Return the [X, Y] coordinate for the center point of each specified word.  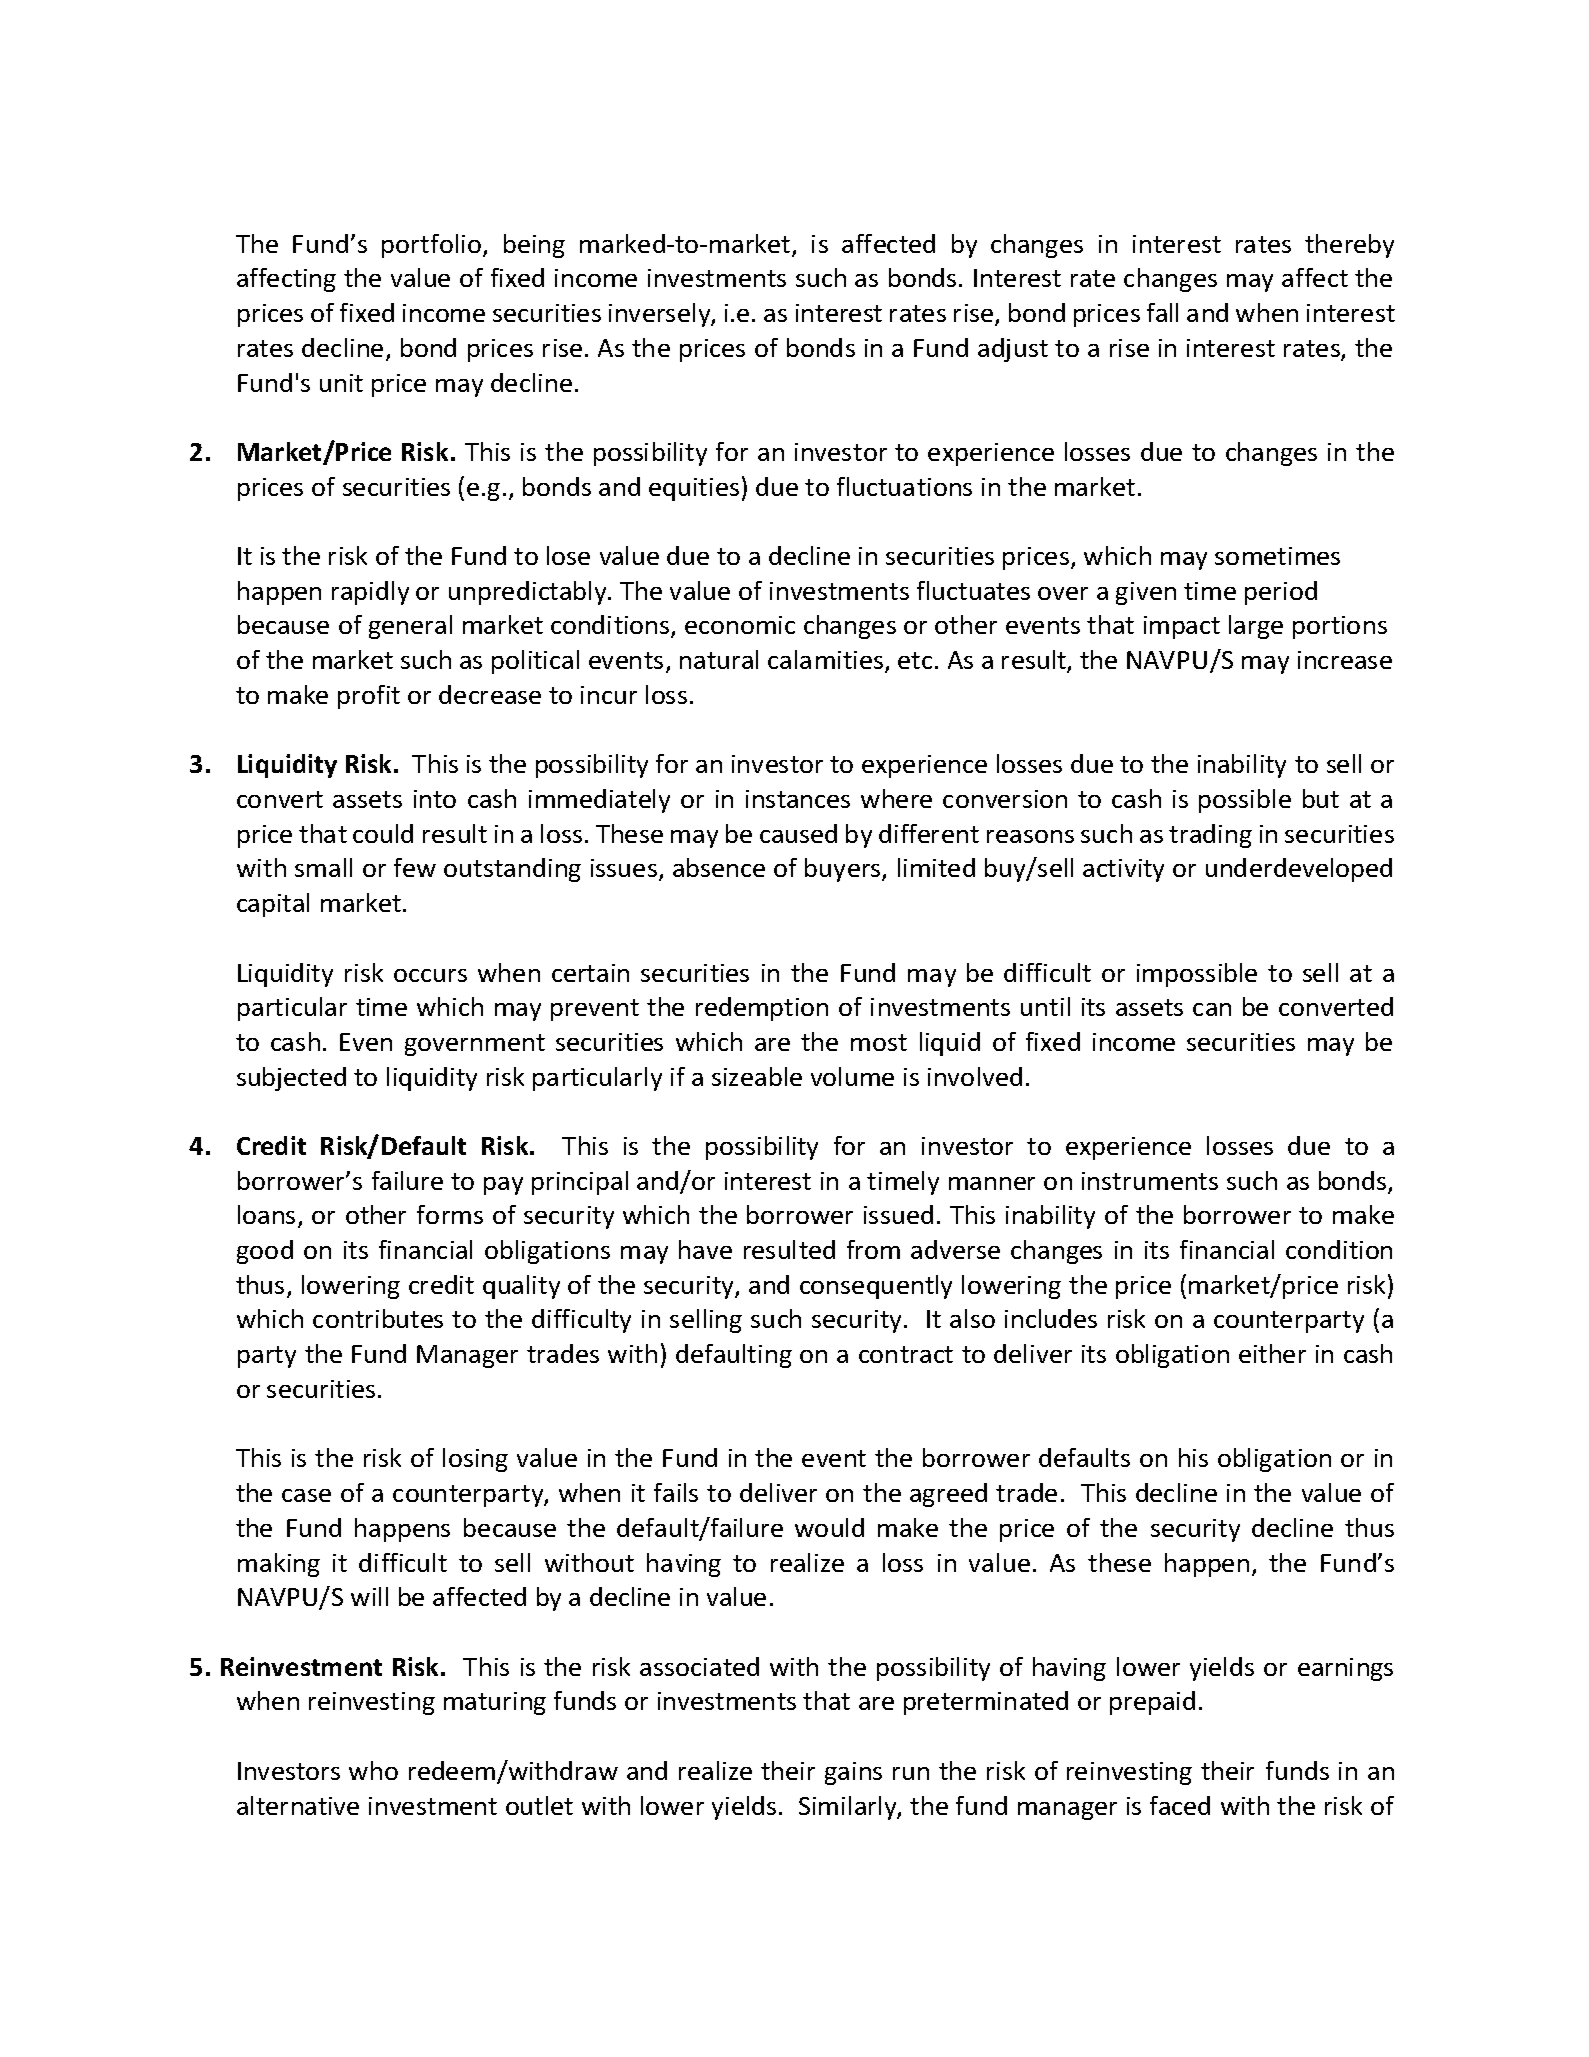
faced [1180, 1805]
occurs [430, 975]
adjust [1013, 350]
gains [853, 1773]
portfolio [433, 246]
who [373, 1770]
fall [1162, 312]
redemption [762, 1009]
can [1212, 1009]
